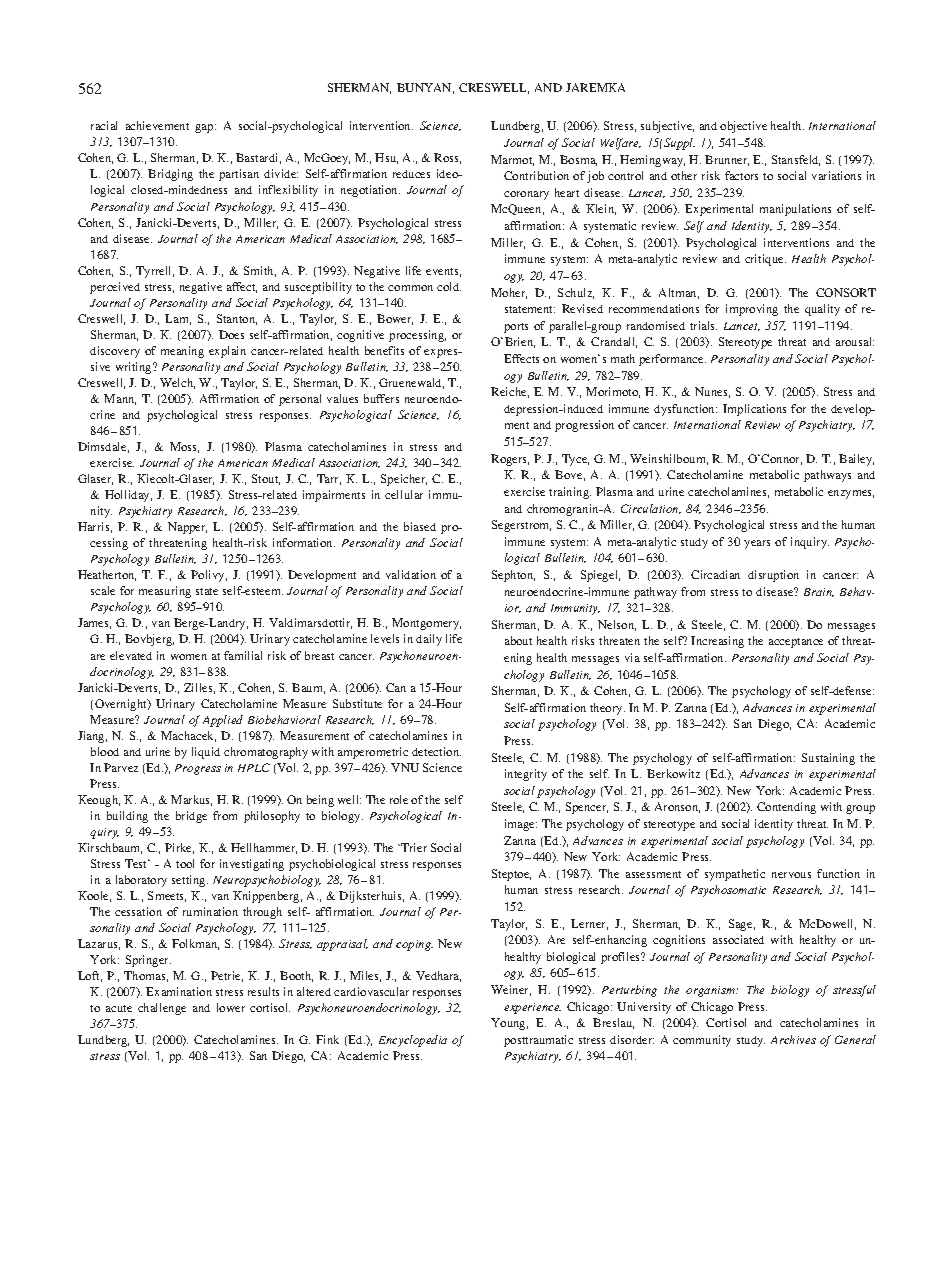 The width and height of the screenshot is (952, 1270). I want to click on disruption, so click(773, 576).
